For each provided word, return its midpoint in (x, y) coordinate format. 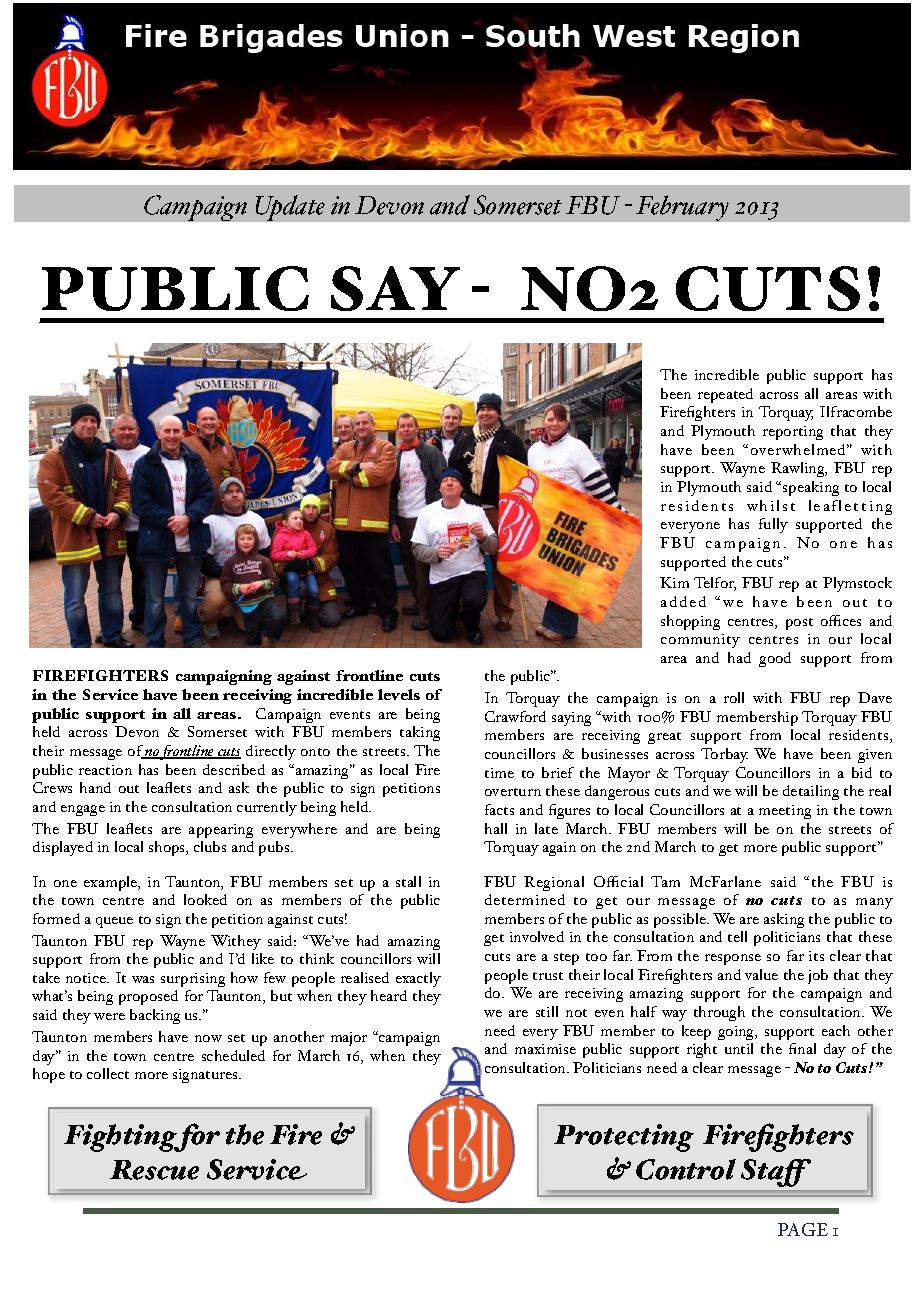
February (682, 208)
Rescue (154, 1170)
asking (784, 920)
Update (290, 208)
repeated (725, 395)
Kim (674, 582)
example (112, 883)
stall (408, 881)
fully (773, 525)
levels (399, 694)
